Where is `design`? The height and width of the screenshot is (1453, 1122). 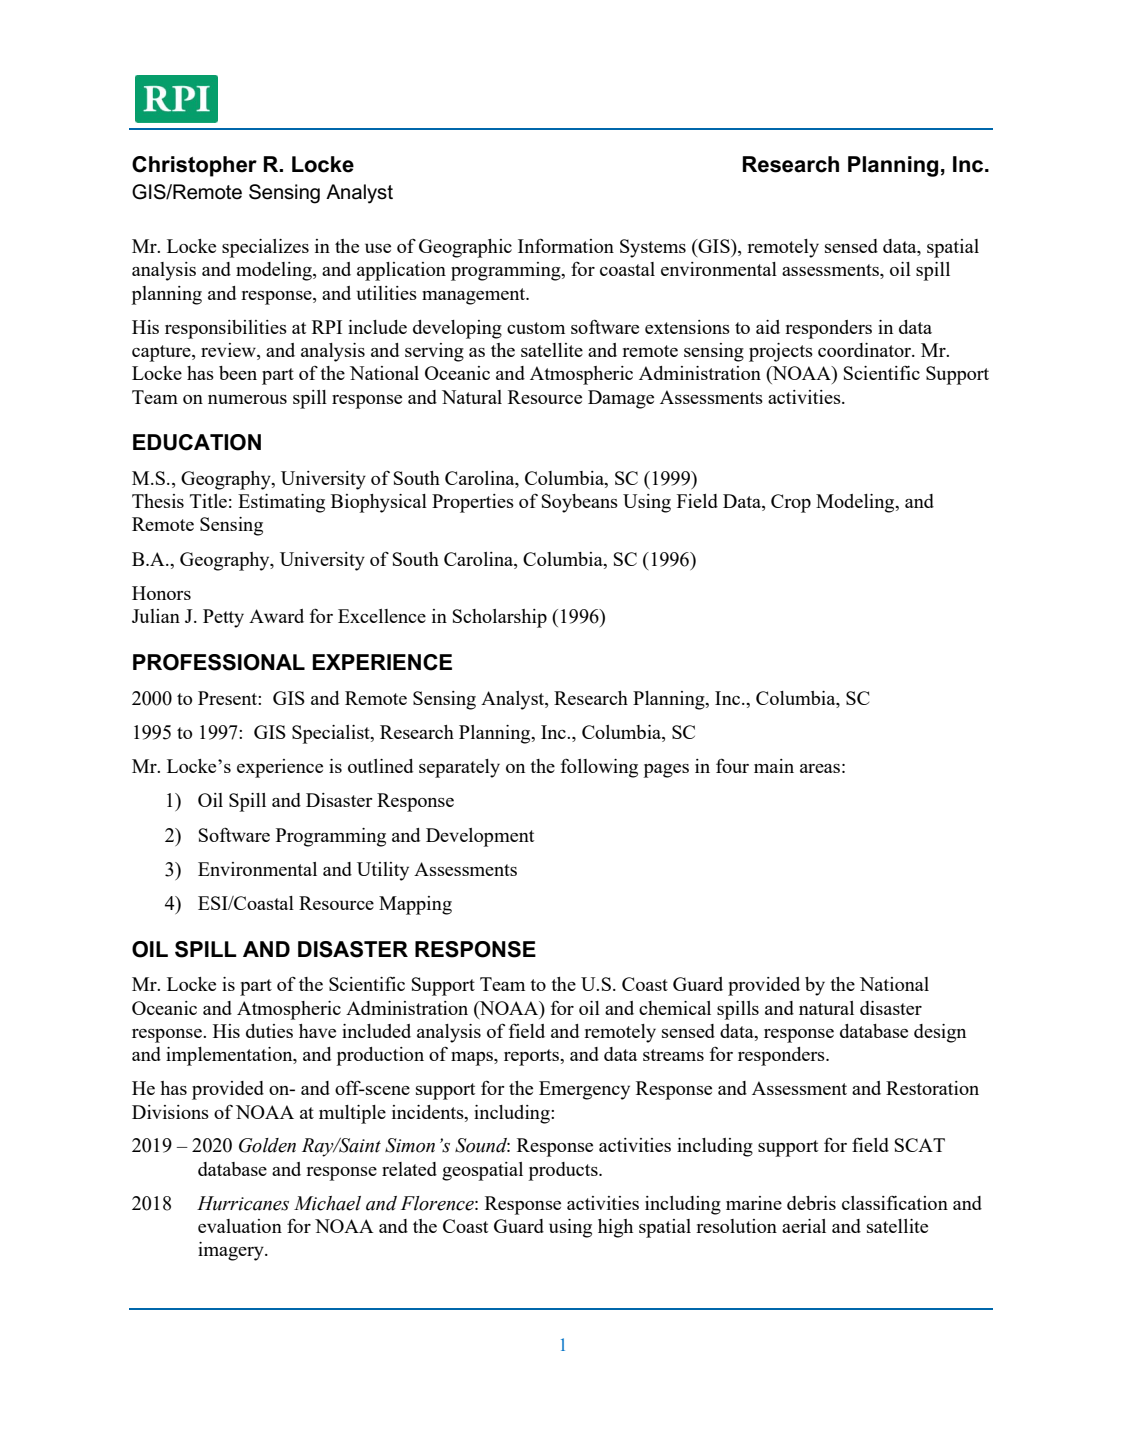
design is located at coordinates (940, 1033).
